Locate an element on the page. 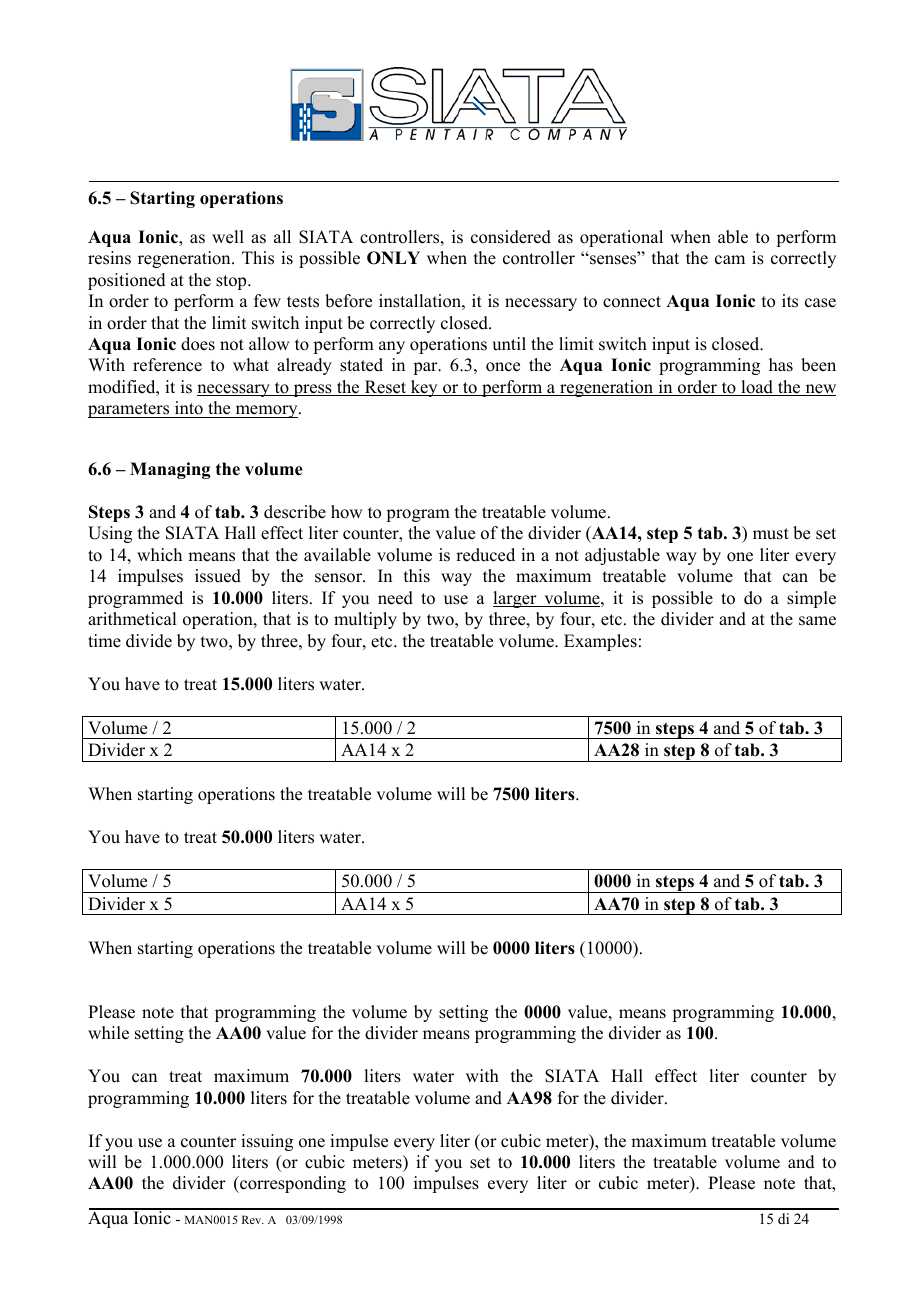  Managing is located at coordinates (170, 470).
